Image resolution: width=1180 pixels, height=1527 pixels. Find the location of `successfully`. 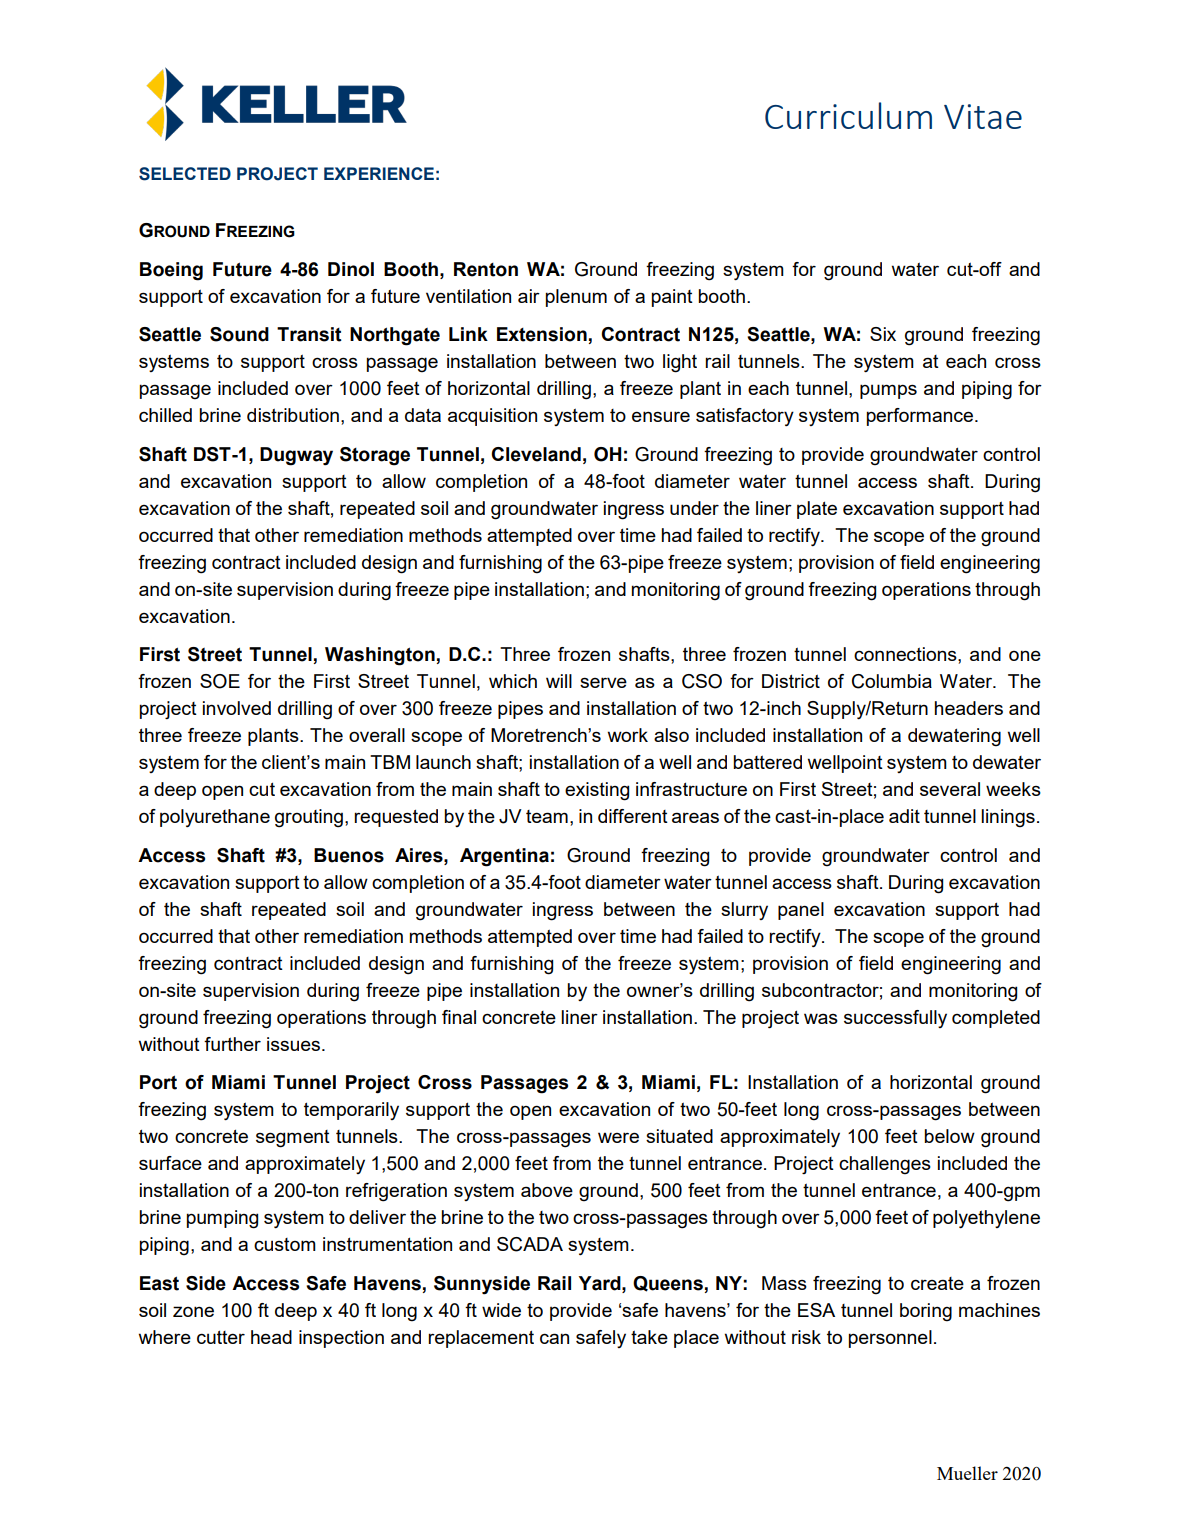

successfully is located at coordinates (895, 1019).
